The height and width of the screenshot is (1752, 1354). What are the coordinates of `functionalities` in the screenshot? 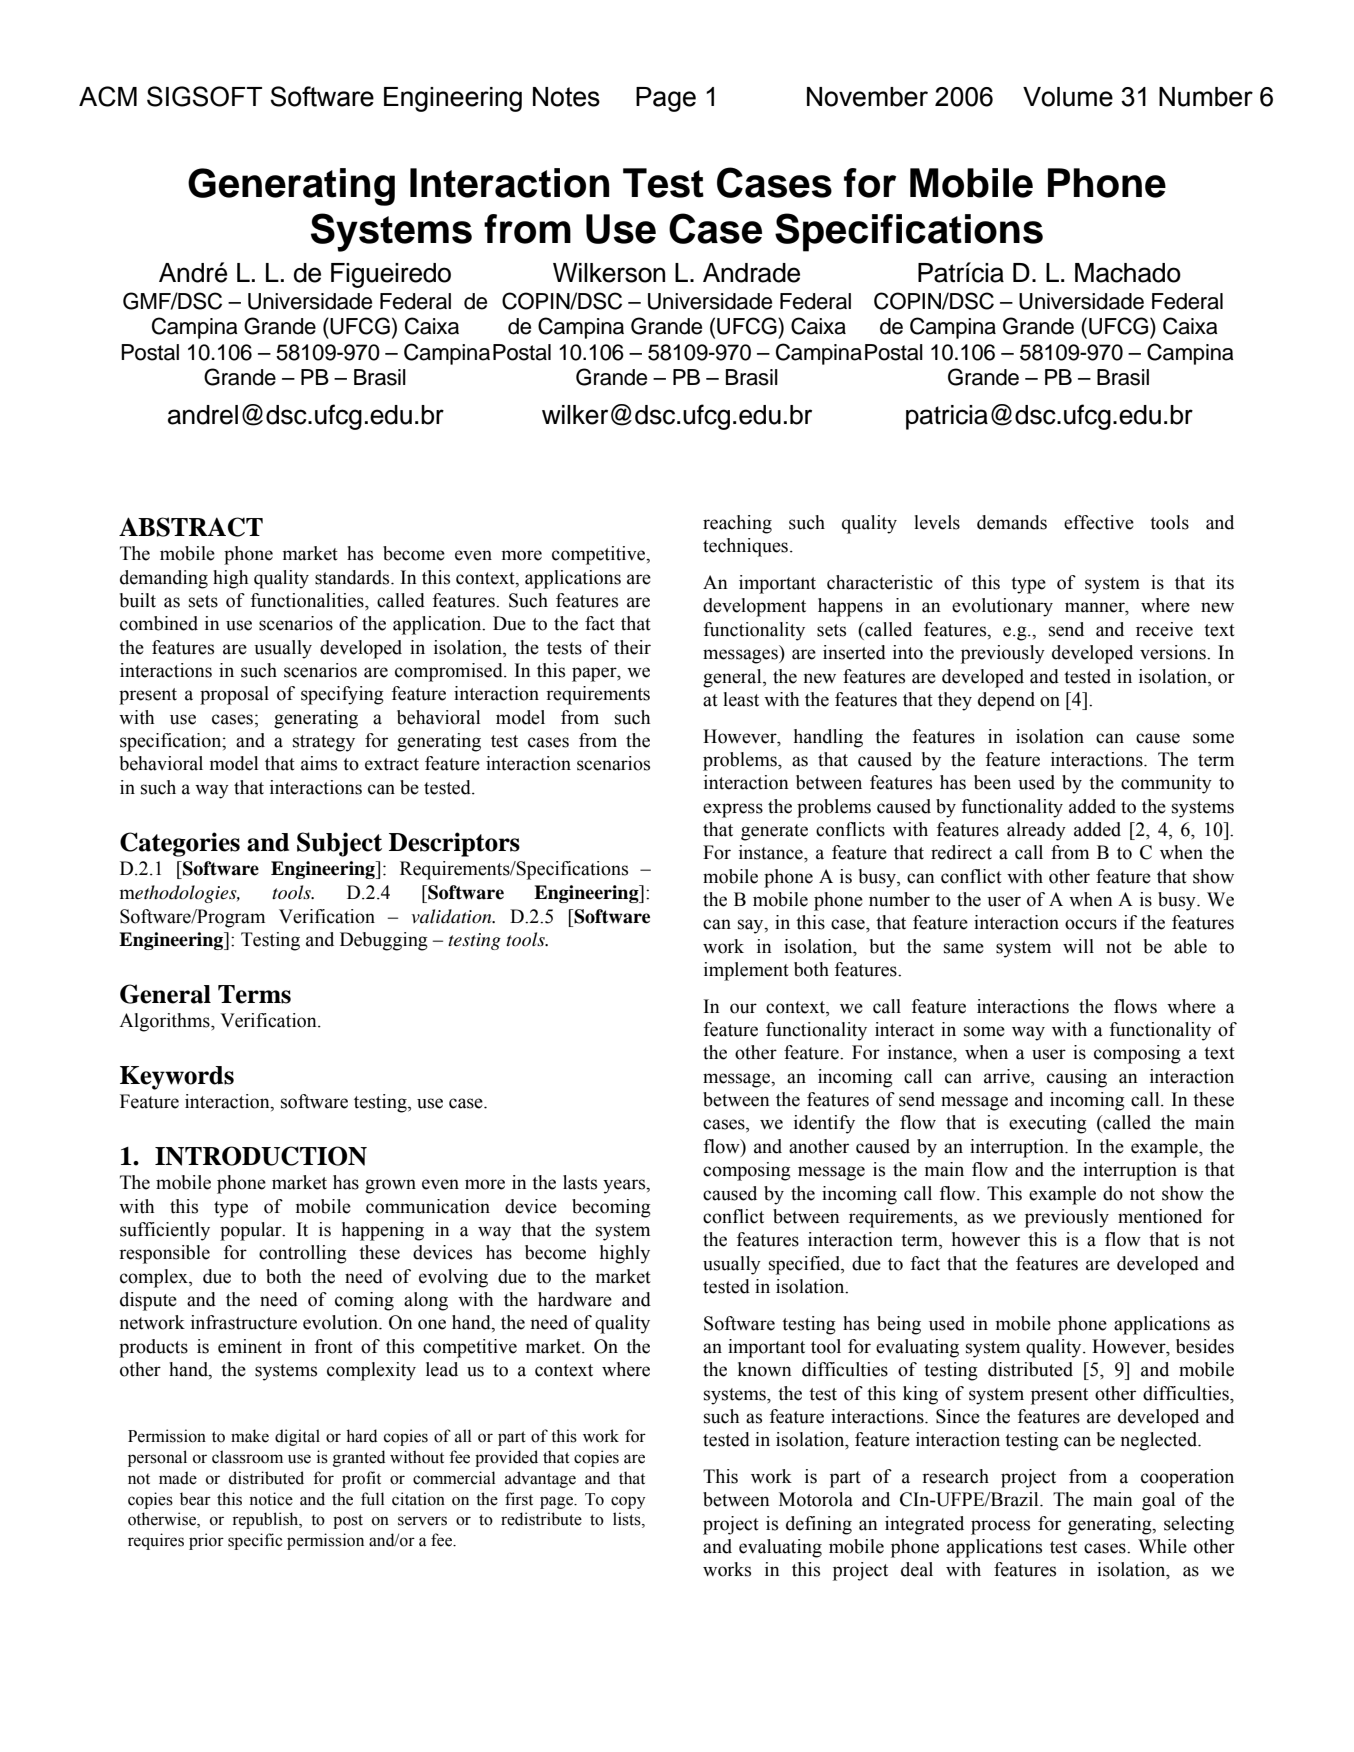 It's located at (308, 600).
